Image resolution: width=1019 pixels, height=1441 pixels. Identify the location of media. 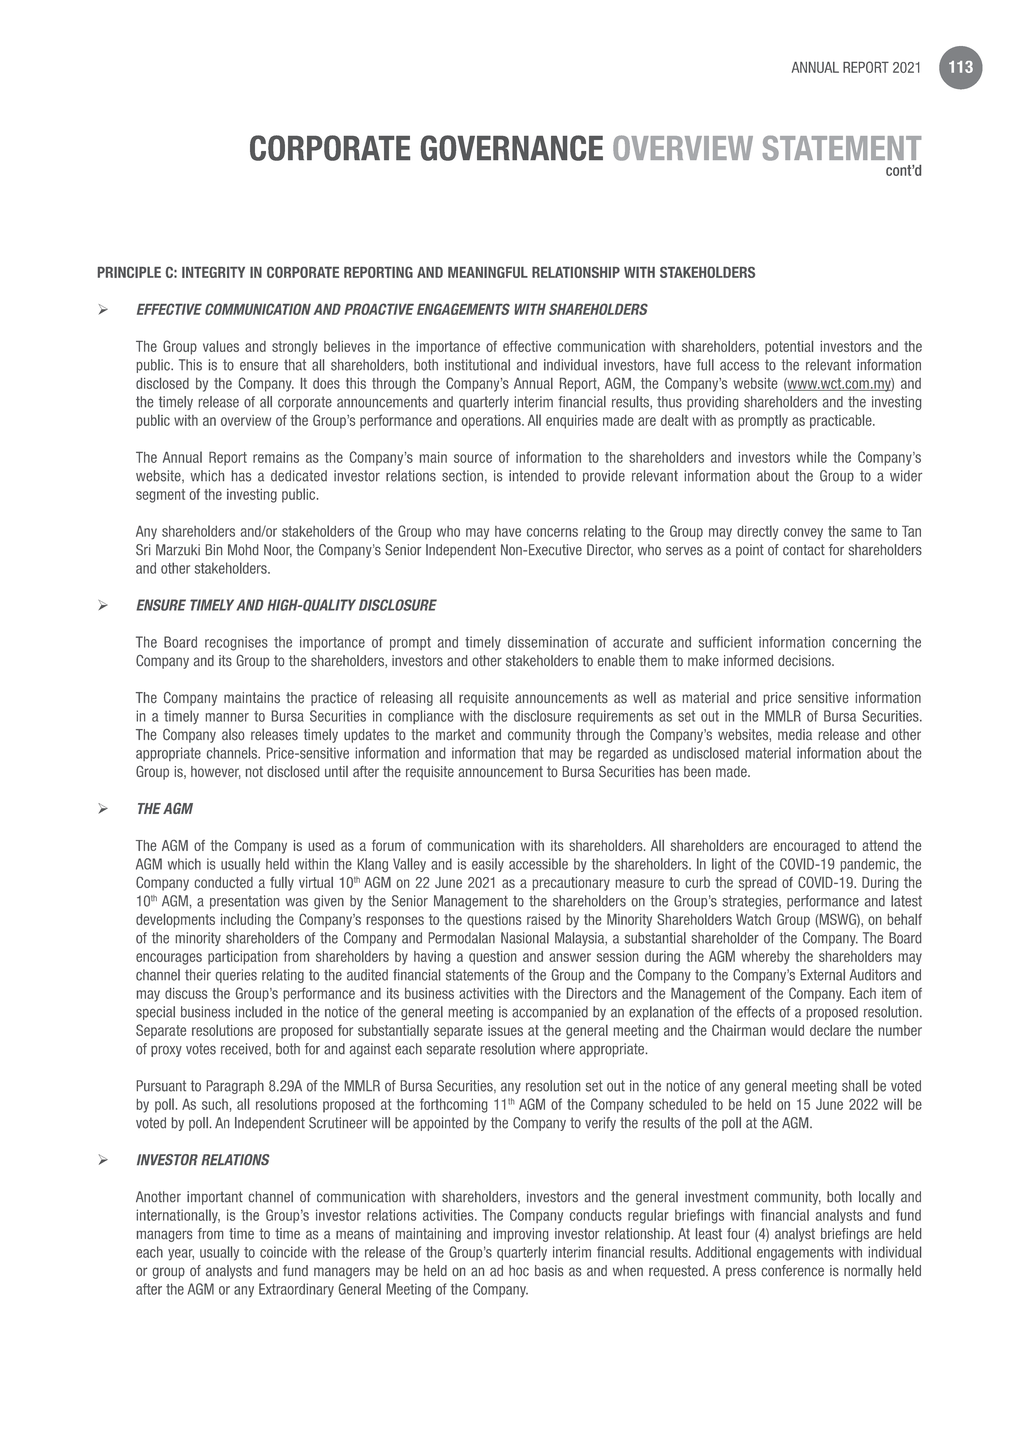
(795, 734).
